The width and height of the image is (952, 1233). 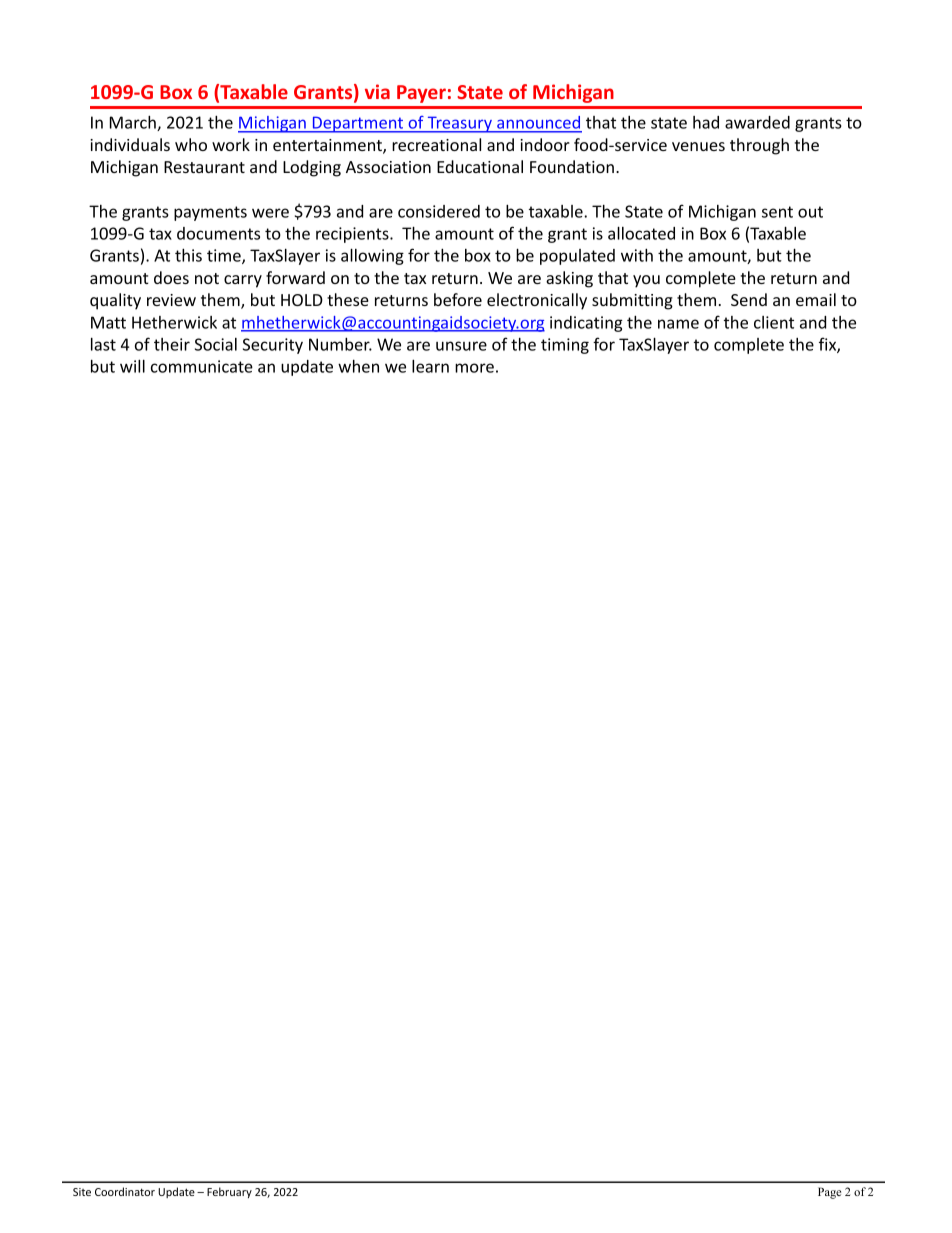 What do you see at coordinates (125, 1191) in the image?
I see `Coordinator` at bounding box center [125, 1191].
